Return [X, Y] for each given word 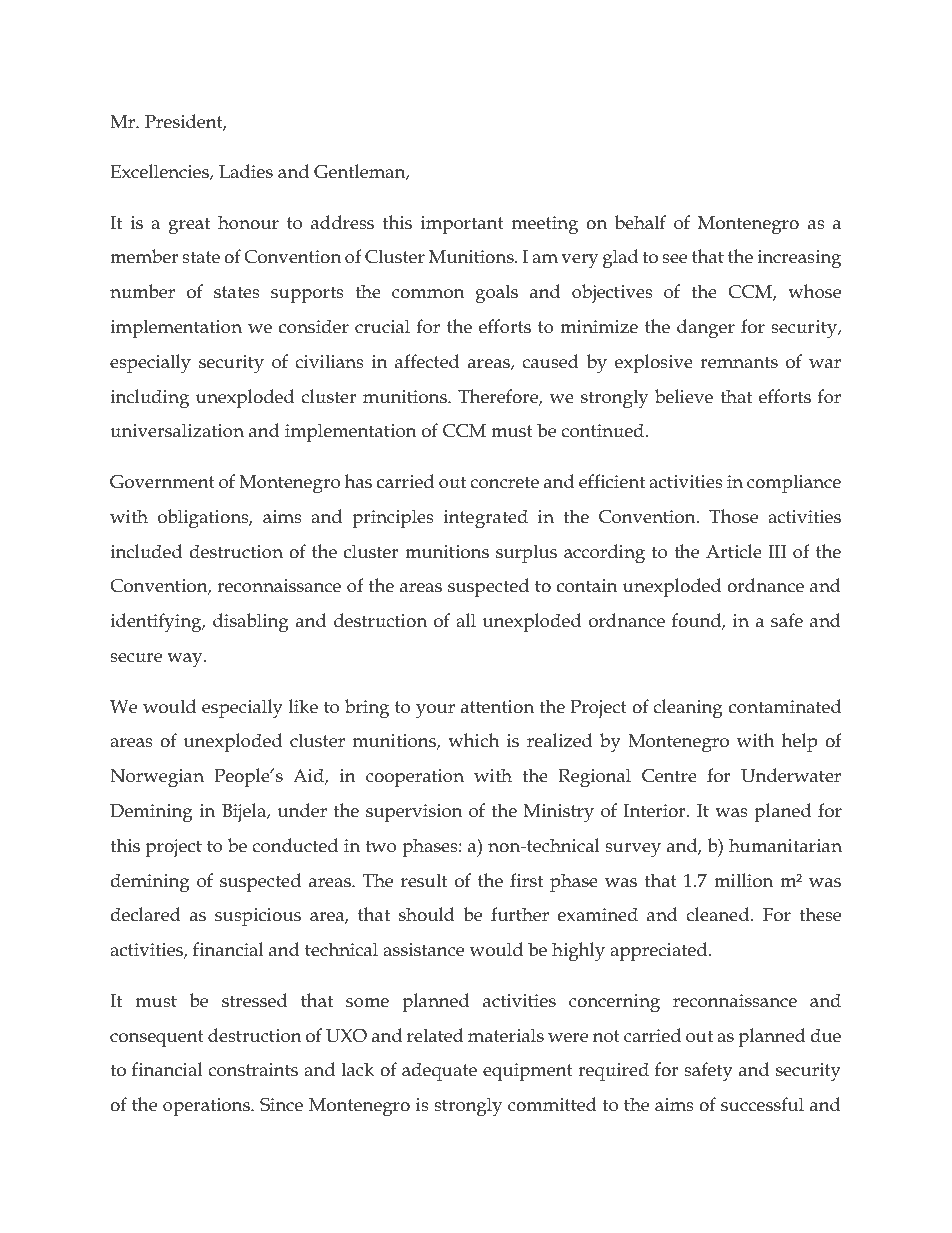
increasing [799, 259]
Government [162, 482]
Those [733, 516]
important [462, 225]
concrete [504, 482]
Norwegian [157, 778]
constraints [253, 1070]
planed [782, 812]
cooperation [415, 778]
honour [248, 222]
